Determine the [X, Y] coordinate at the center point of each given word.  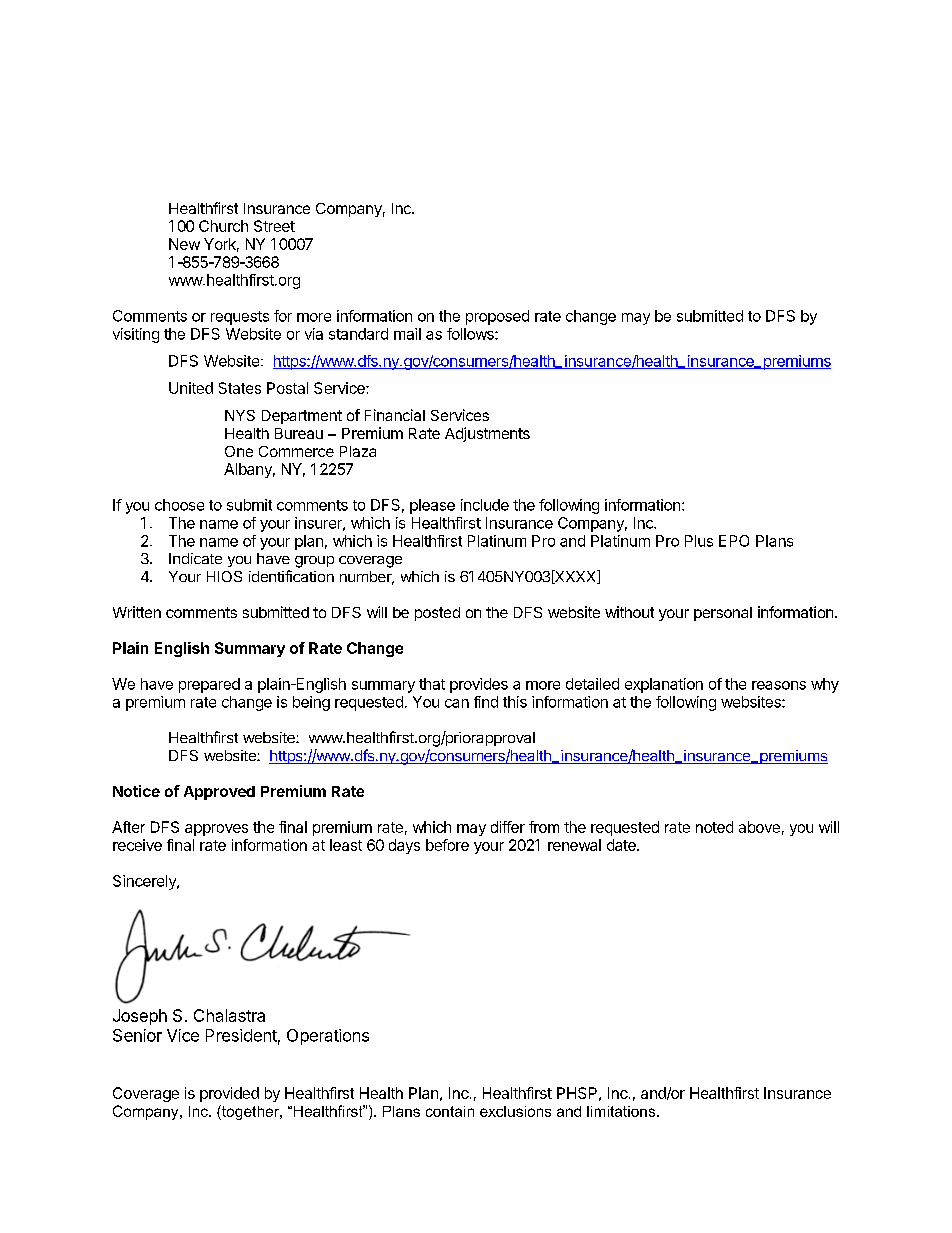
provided [229, 1094]
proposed [497, 317]
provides [479, 685]
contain [450, 1111]
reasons [779, 685]
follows [471, 334]
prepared [209, 685]
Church [223, 226]
